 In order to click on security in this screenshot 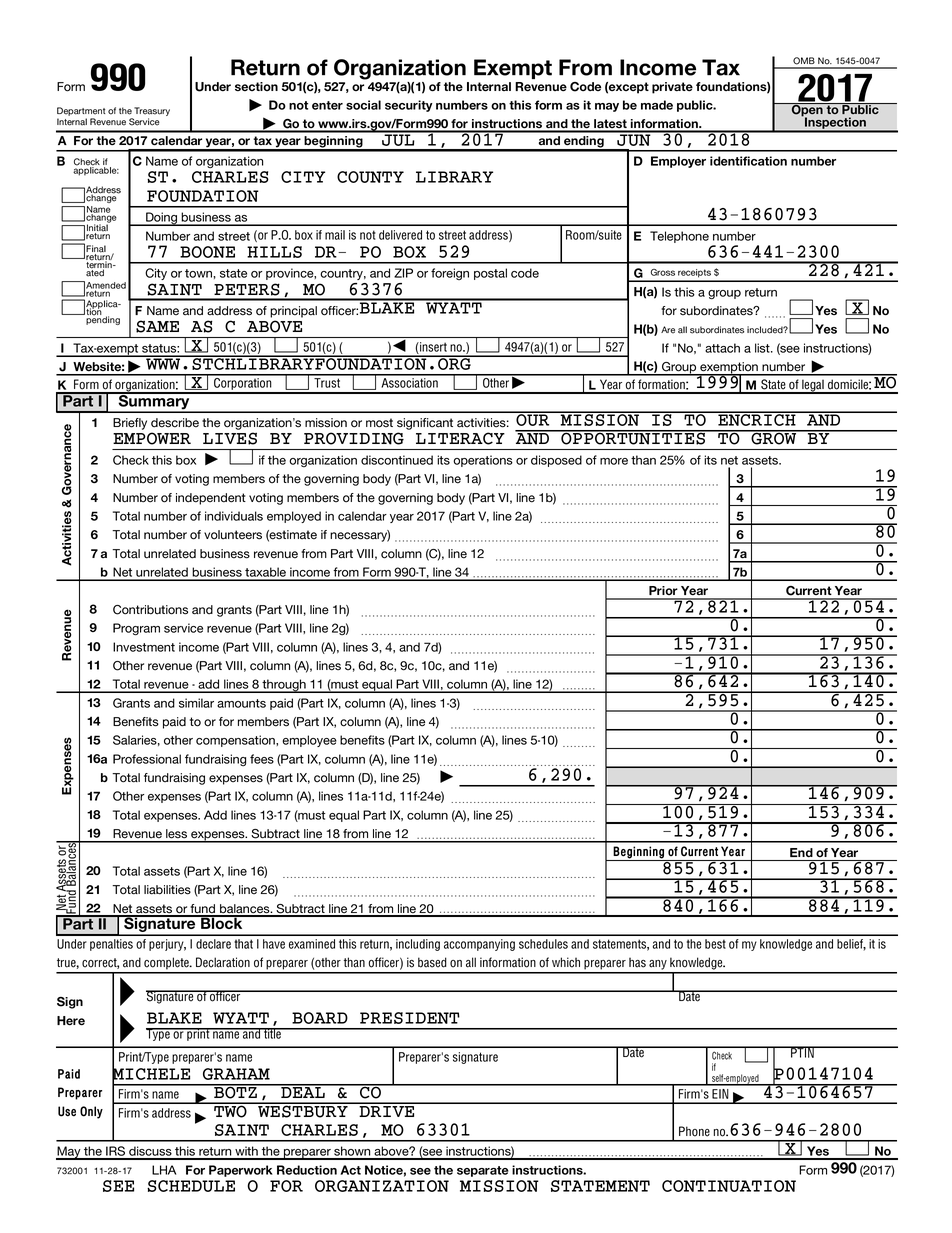, I will do `click(409, 106)`.
